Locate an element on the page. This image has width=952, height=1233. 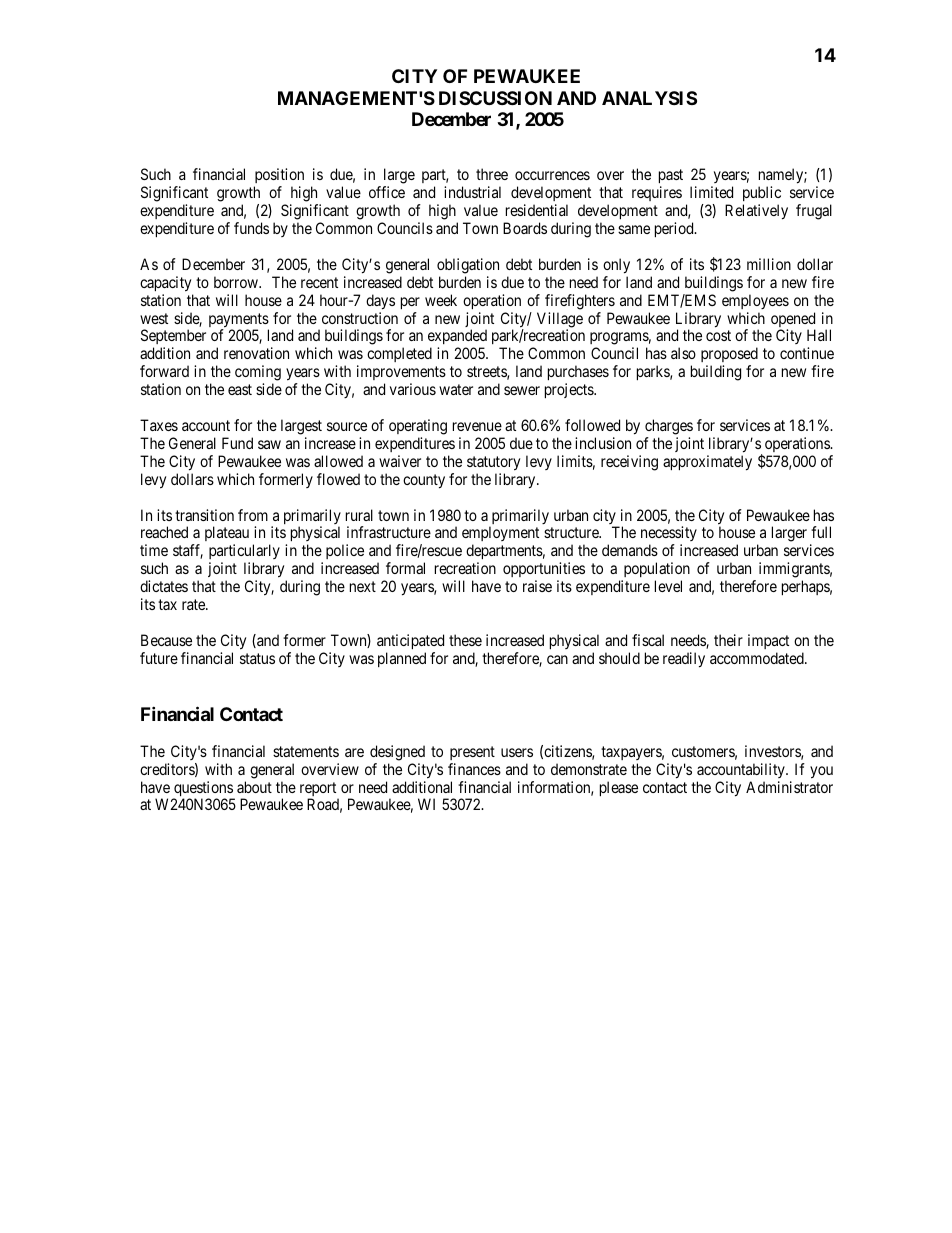
DISCUSSION is located at coordinates (495, 98).
